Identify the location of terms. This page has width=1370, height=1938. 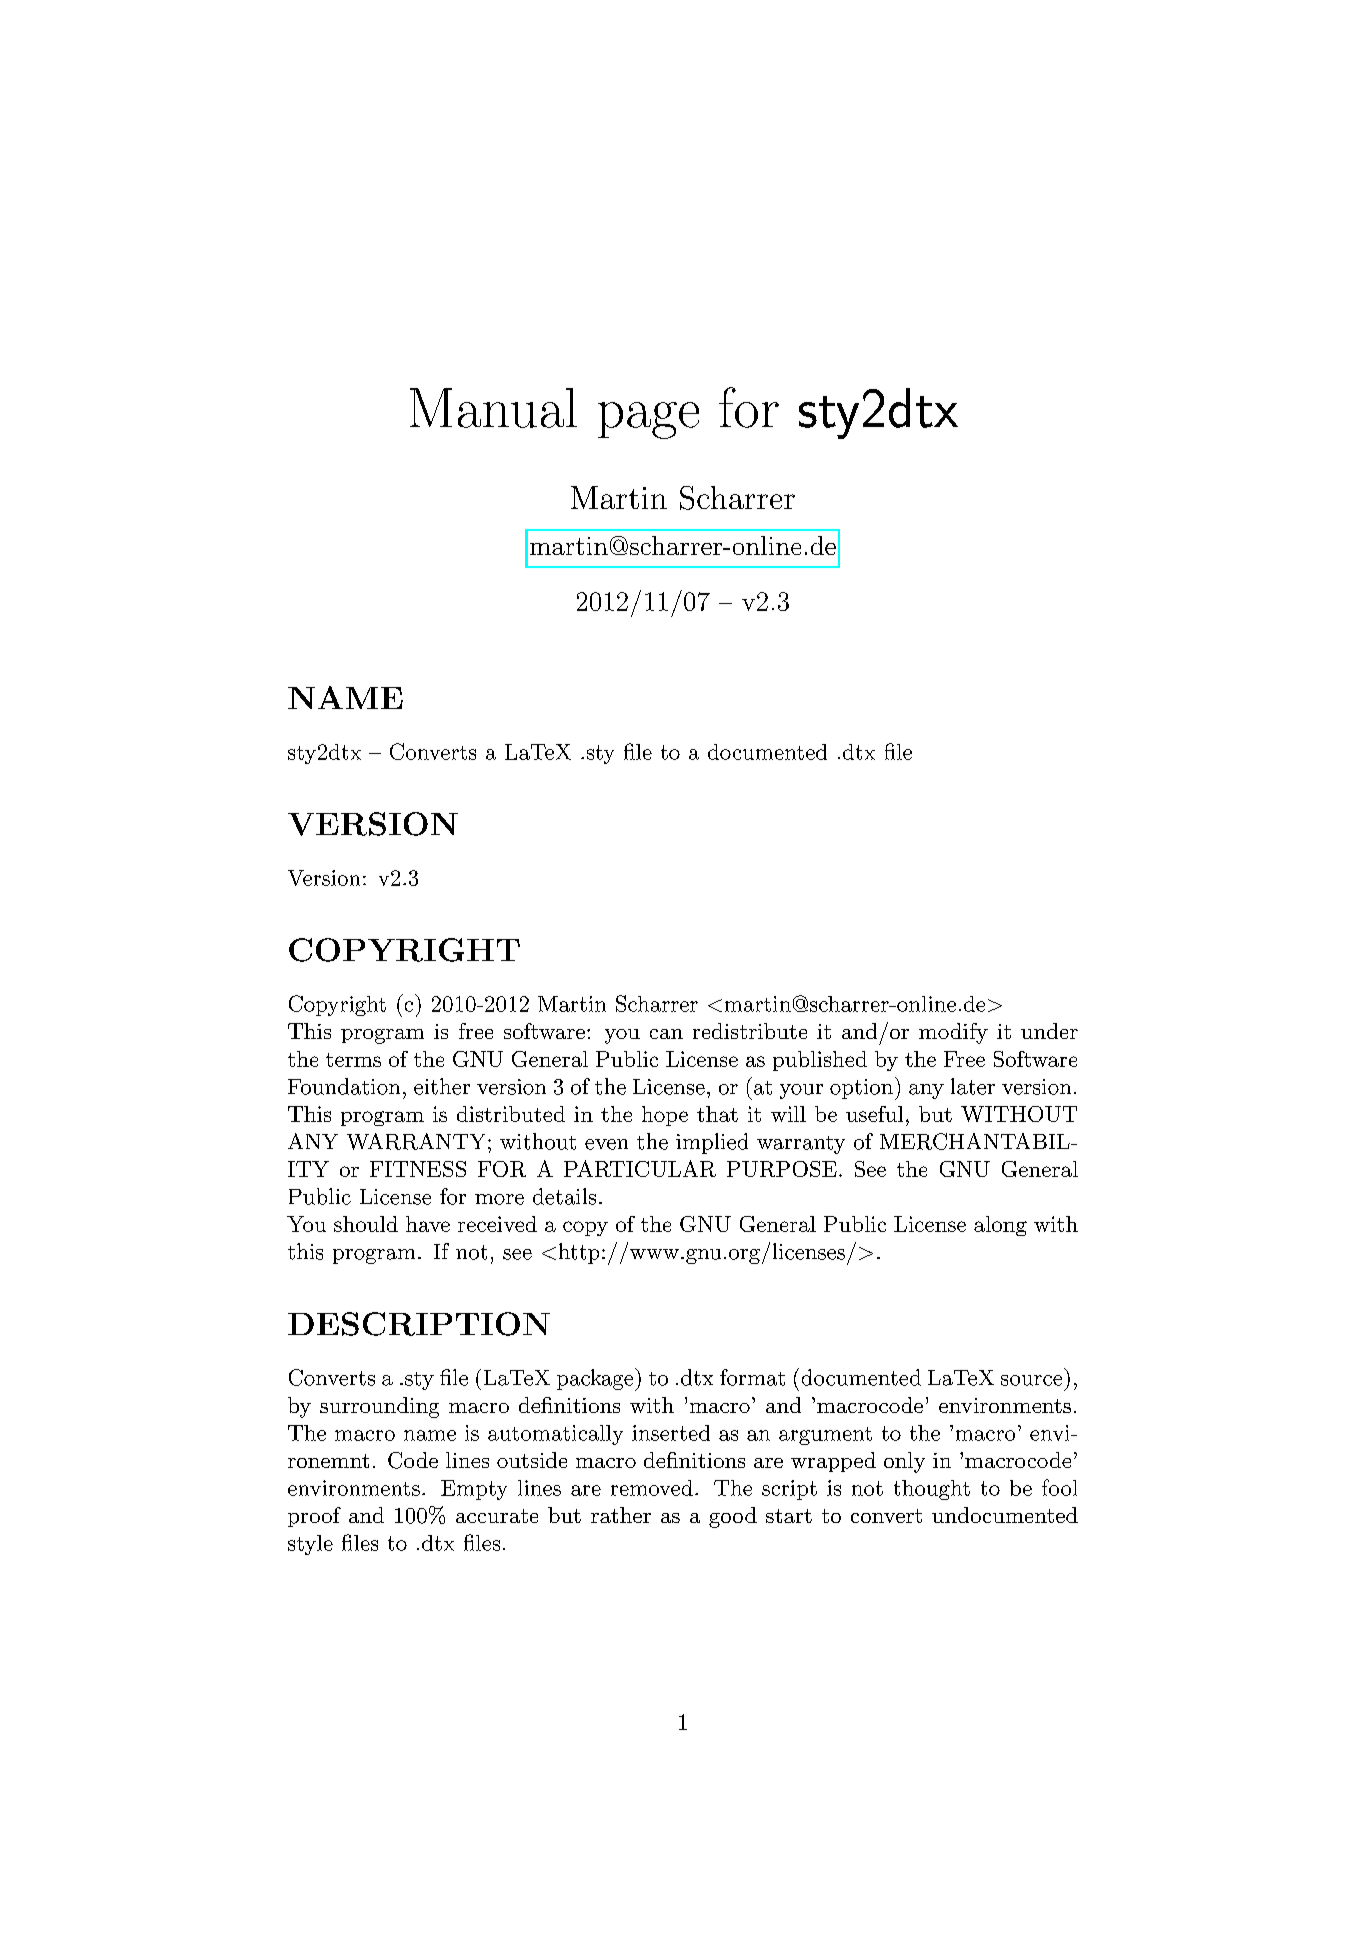
(353, 1060).
